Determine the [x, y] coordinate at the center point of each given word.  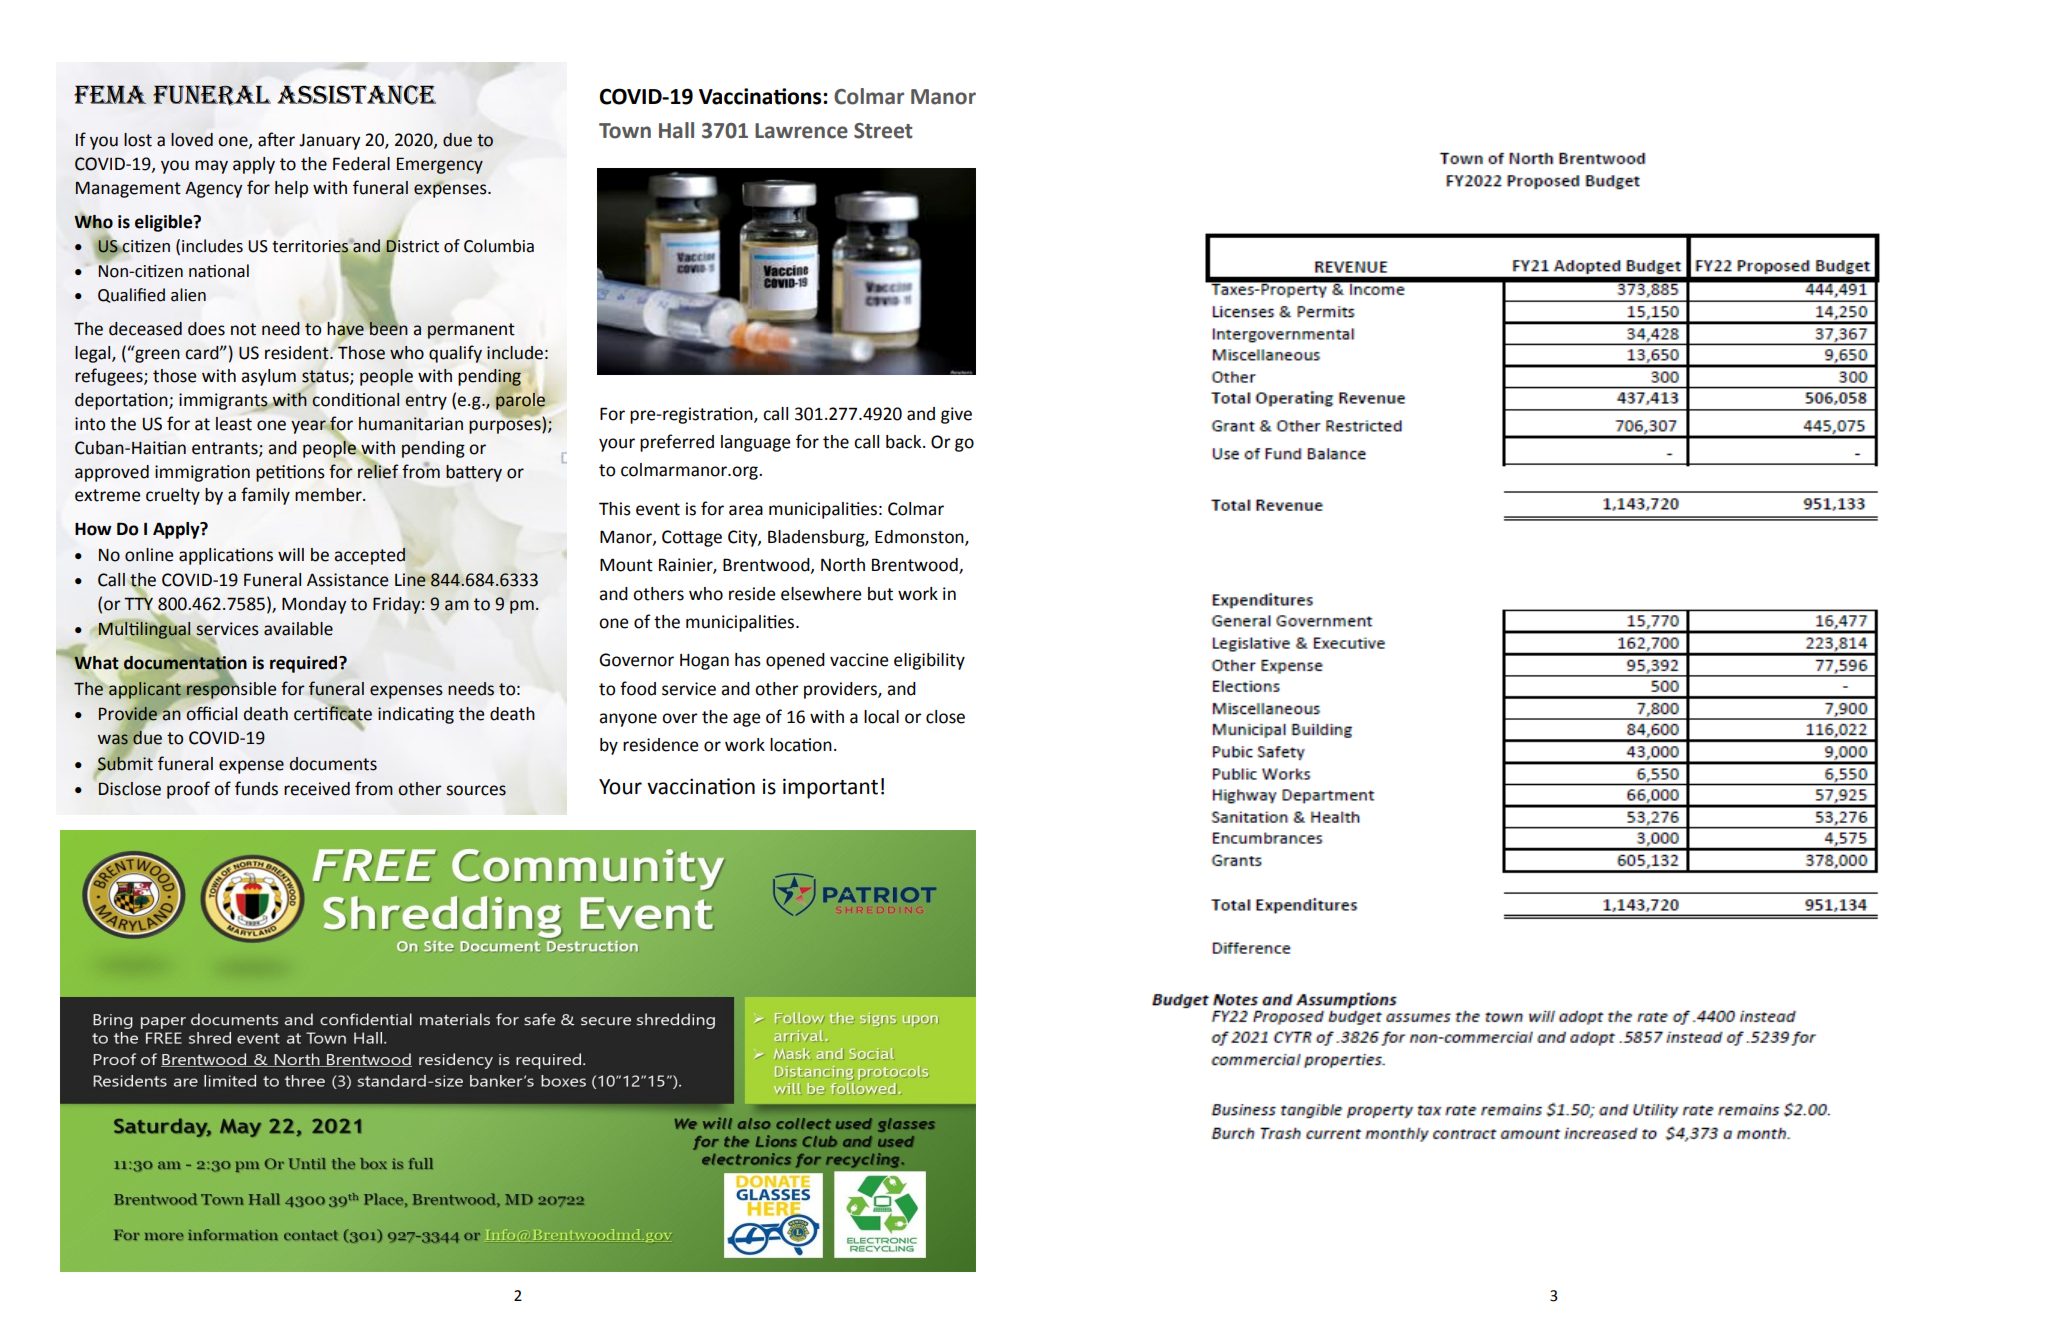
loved [192, 140]
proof [188, 790]
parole [521, 401]
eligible [165, 223]
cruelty [173, 496]
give [956, 415]
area [746, 510]
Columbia [499, 246]
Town [625, 131]
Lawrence [801, 131]
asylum [268, 377]
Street [883, 131]
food [638, 688]
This [615, 509]
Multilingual [145, 631]
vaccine [859, 660]
